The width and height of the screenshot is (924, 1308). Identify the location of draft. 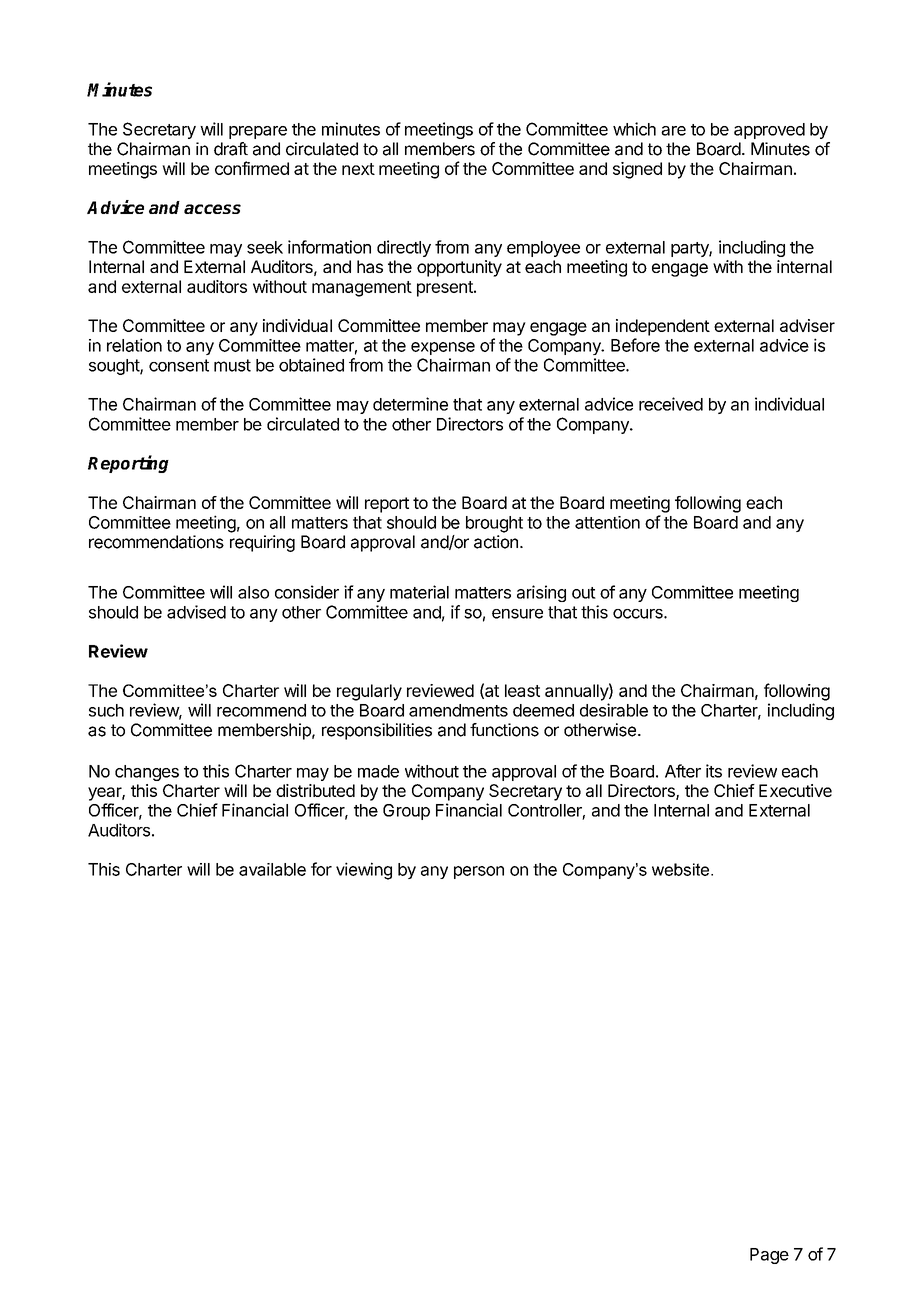
(231, 149).
